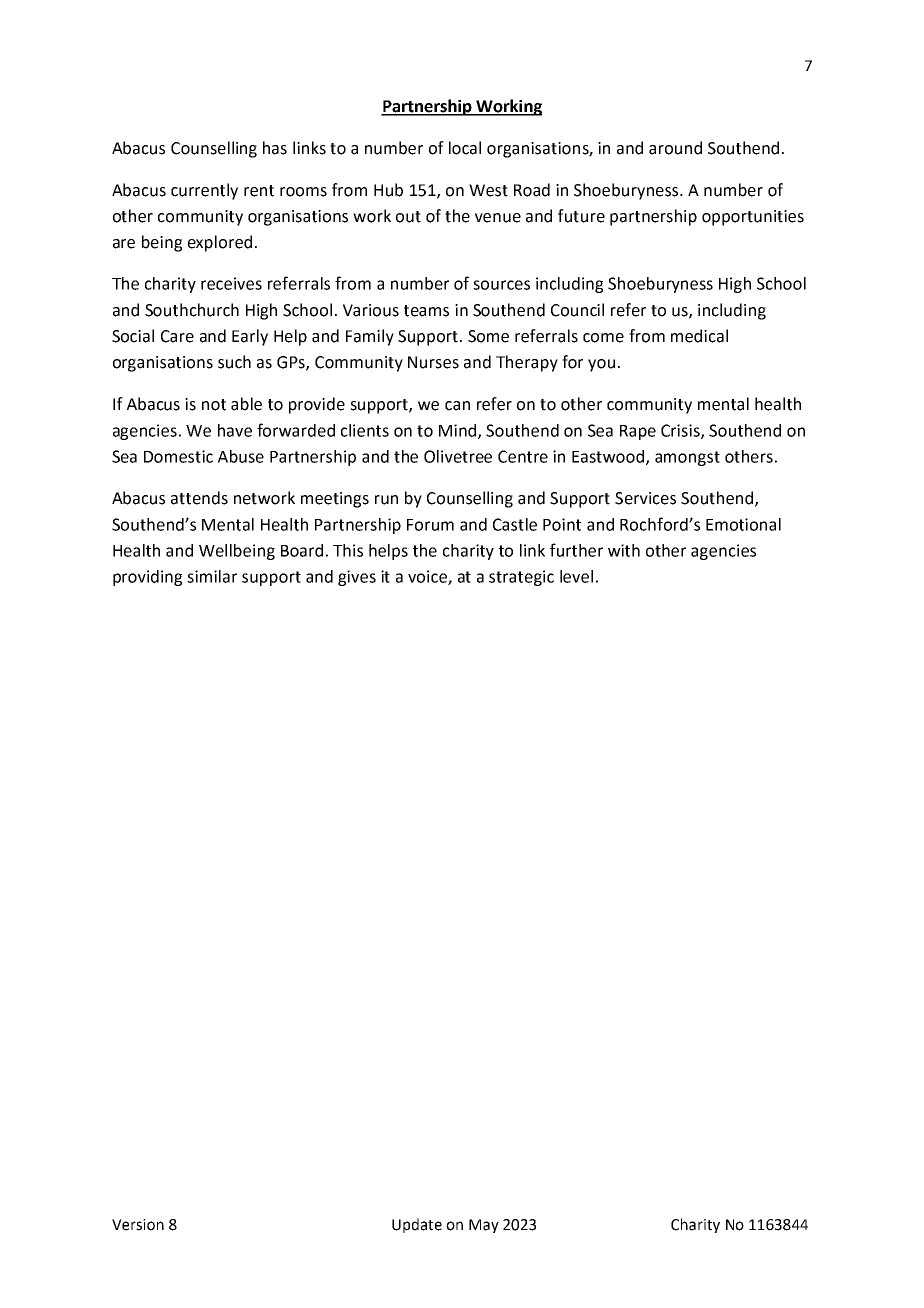 The height and width of the document is (1308, 924). I want to click on May, so click(484, 1226).
